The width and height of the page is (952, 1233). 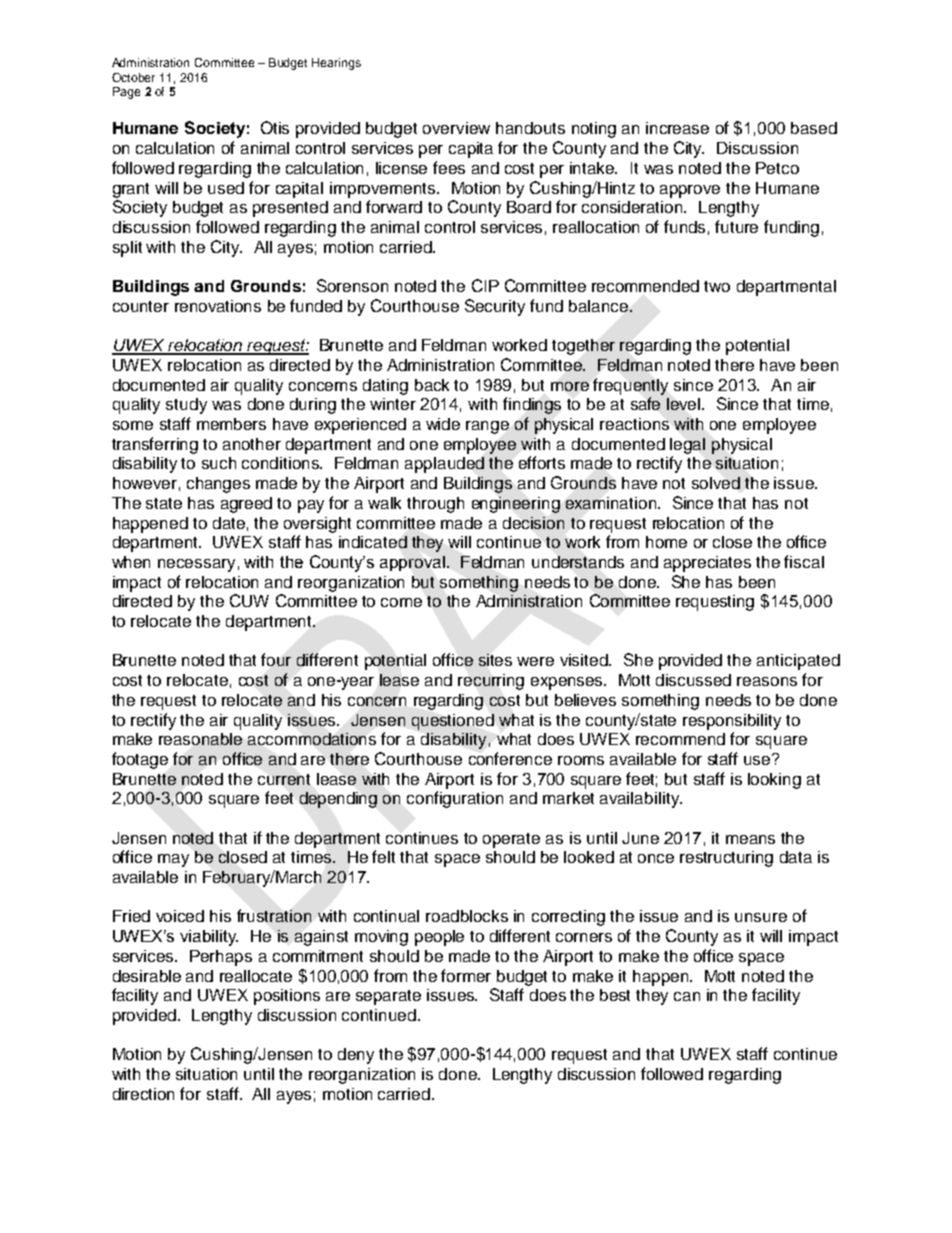 I want to click on overview, so click(x=456, y=128).
